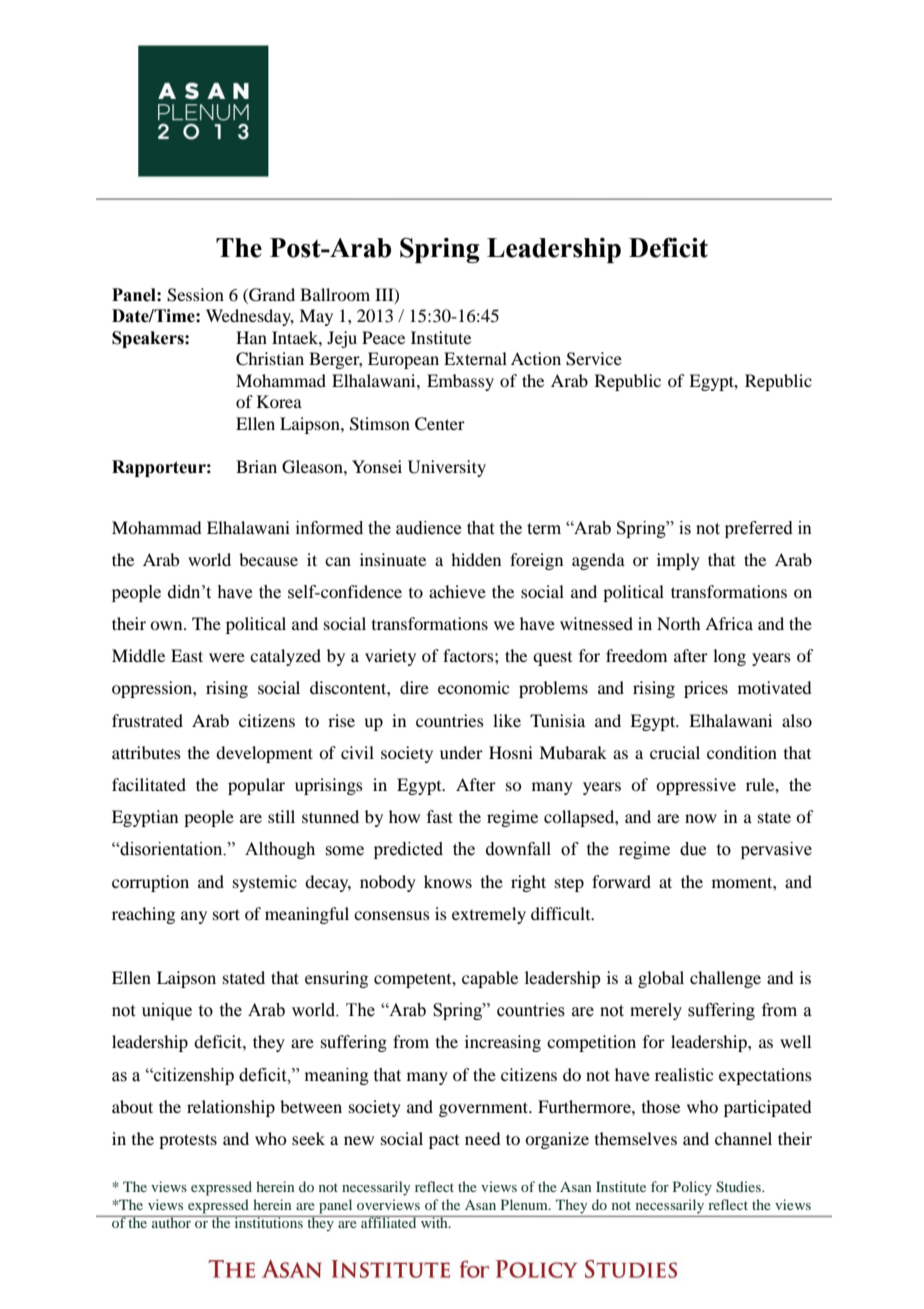  I want to click on Service, so click(594, 359).
